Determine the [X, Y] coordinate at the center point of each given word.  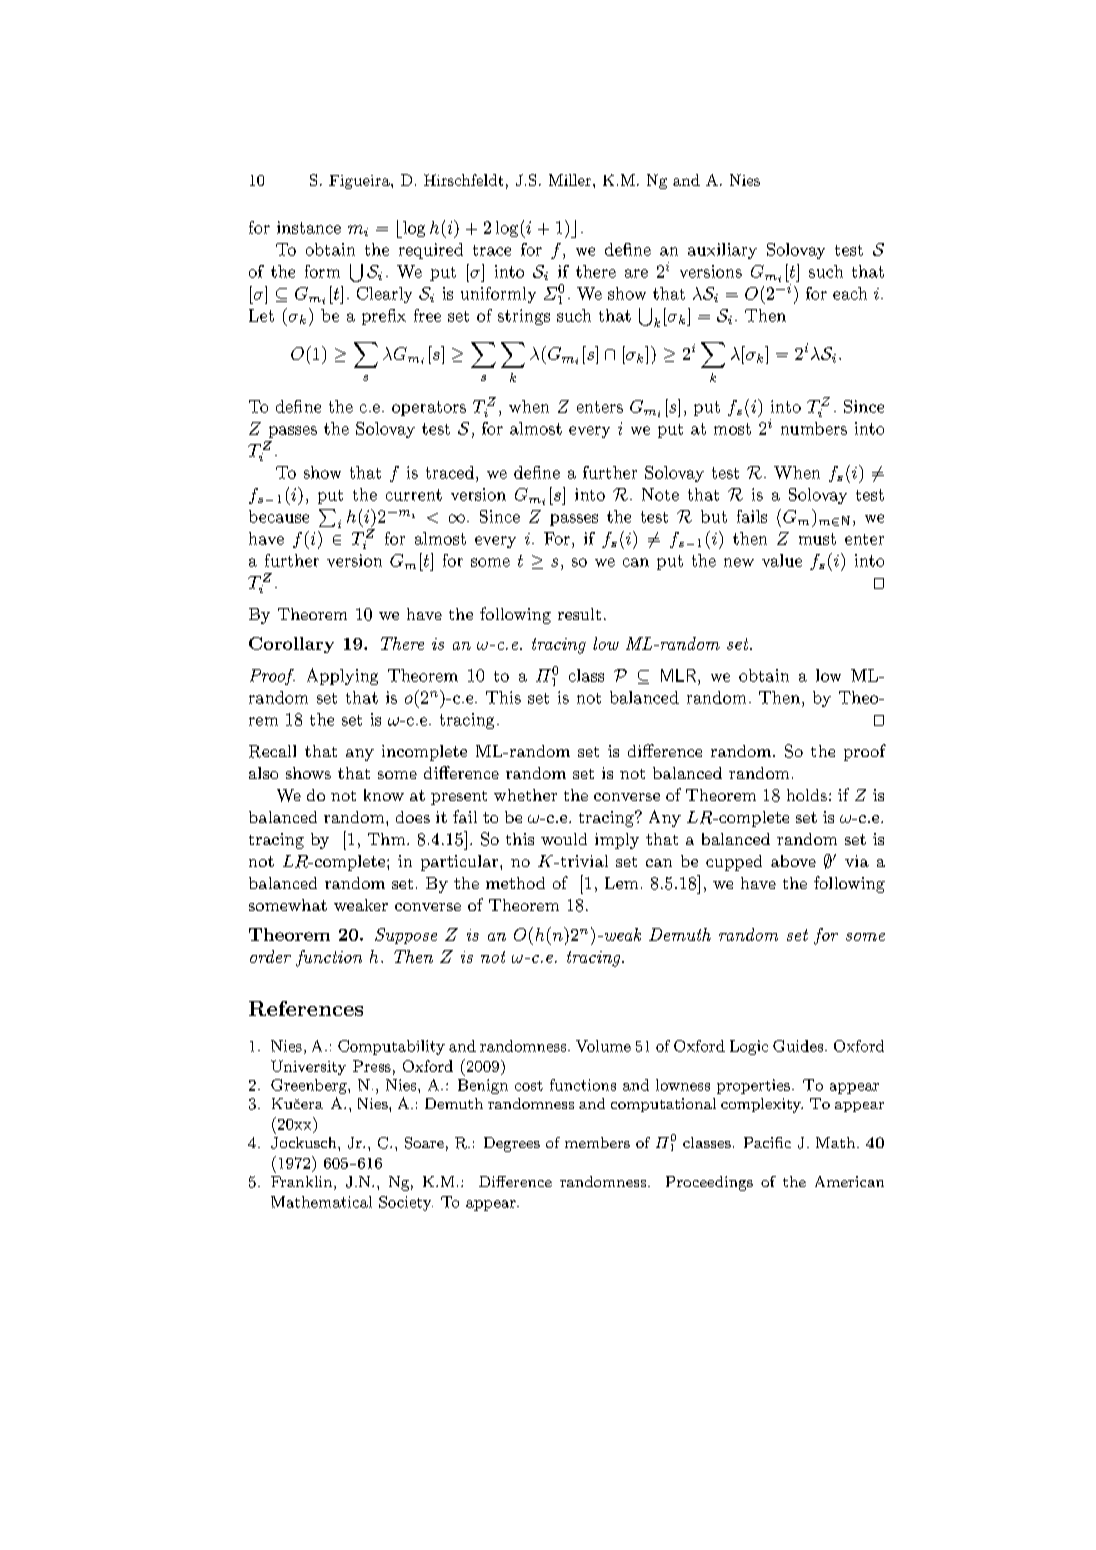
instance [309, 227]
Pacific [767, 1142]
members [597, 1142]
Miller [570, 180]
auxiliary [722, 251]
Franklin [303, 1183]
